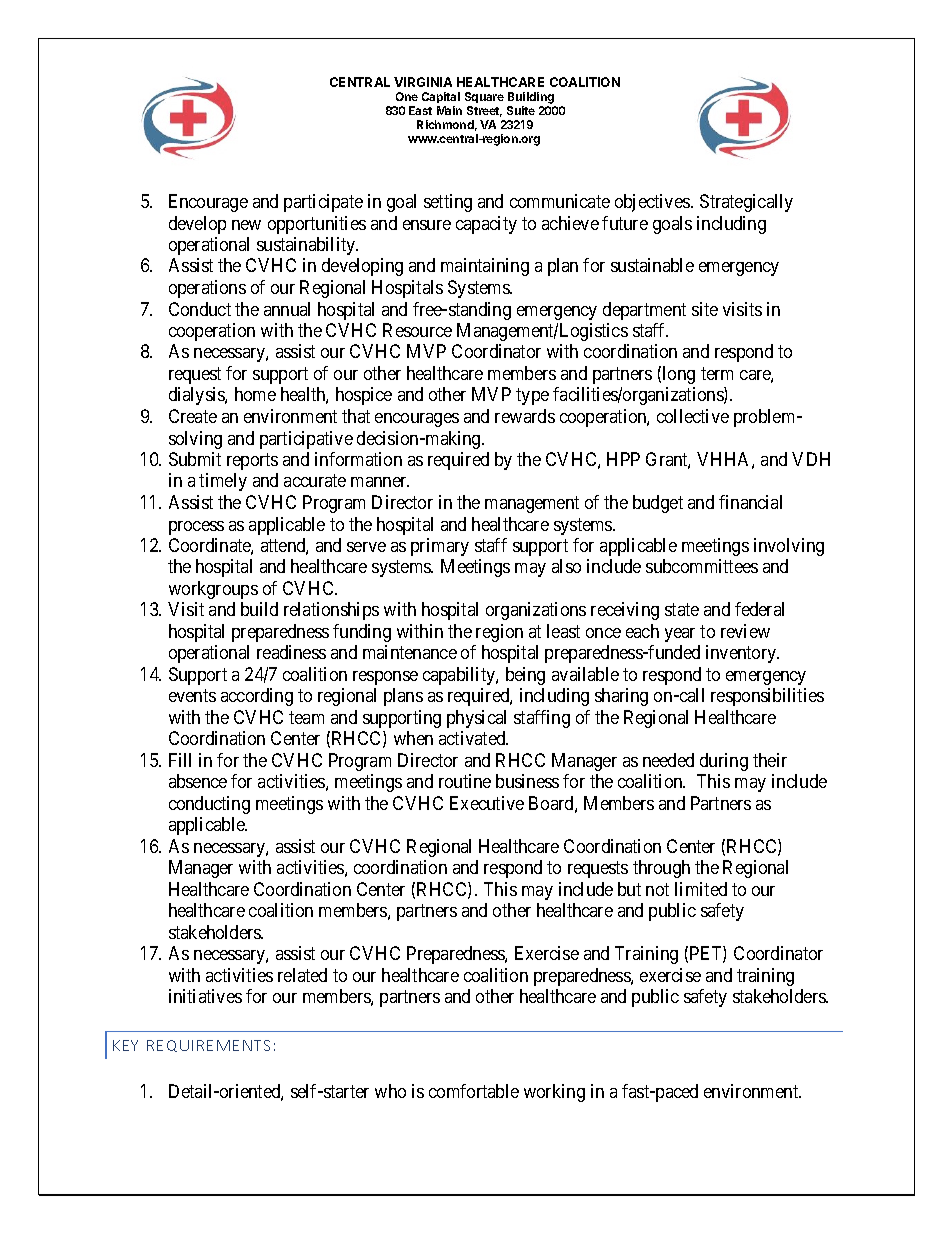 Image resolution: width=952 pixels, height=1233 pixels. Describe the element at coordinates (246, 225) in the page. I see `new` at that location.
